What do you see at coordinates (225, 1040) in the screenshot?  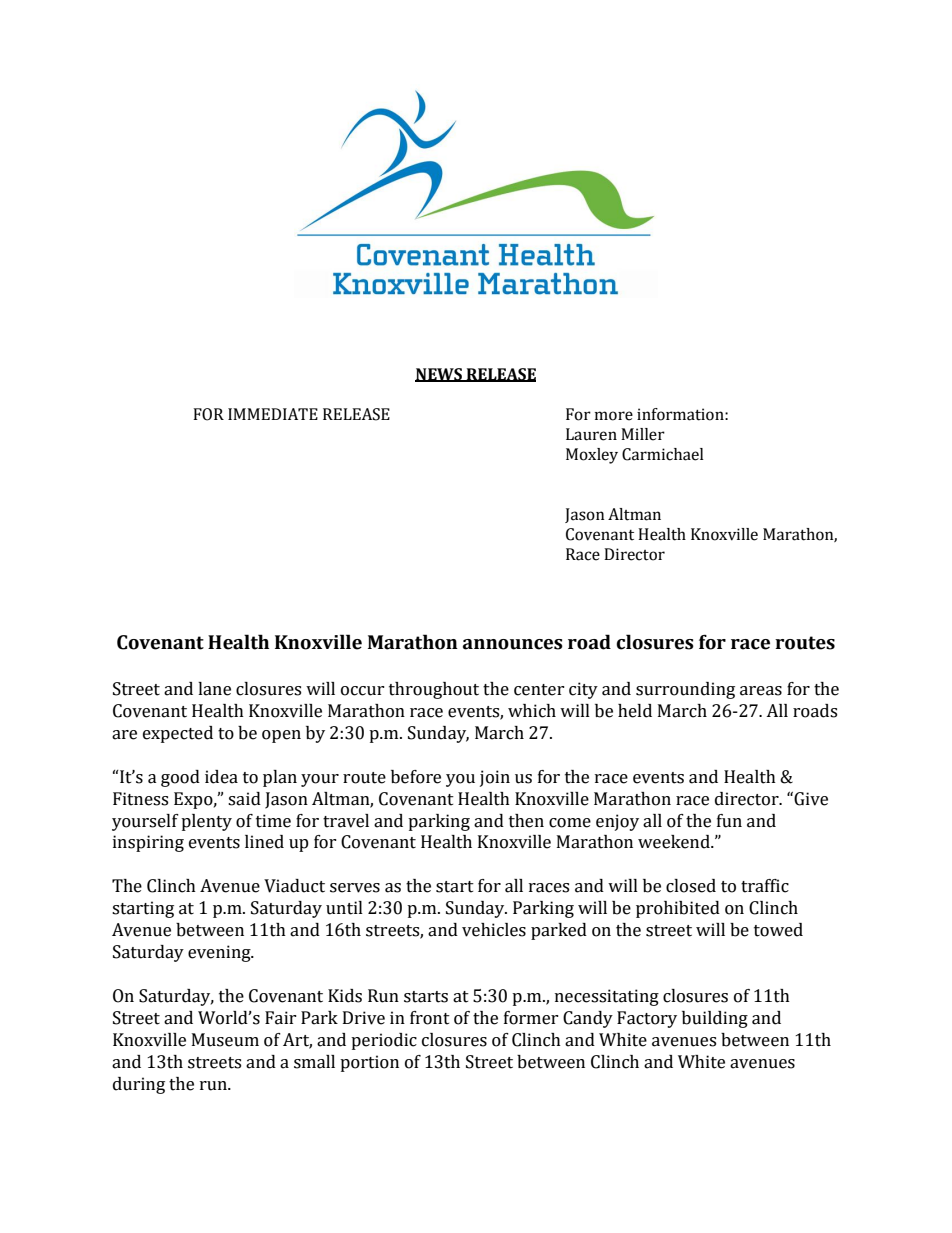 I see `Museum` at bounding box center [225, 1040].
